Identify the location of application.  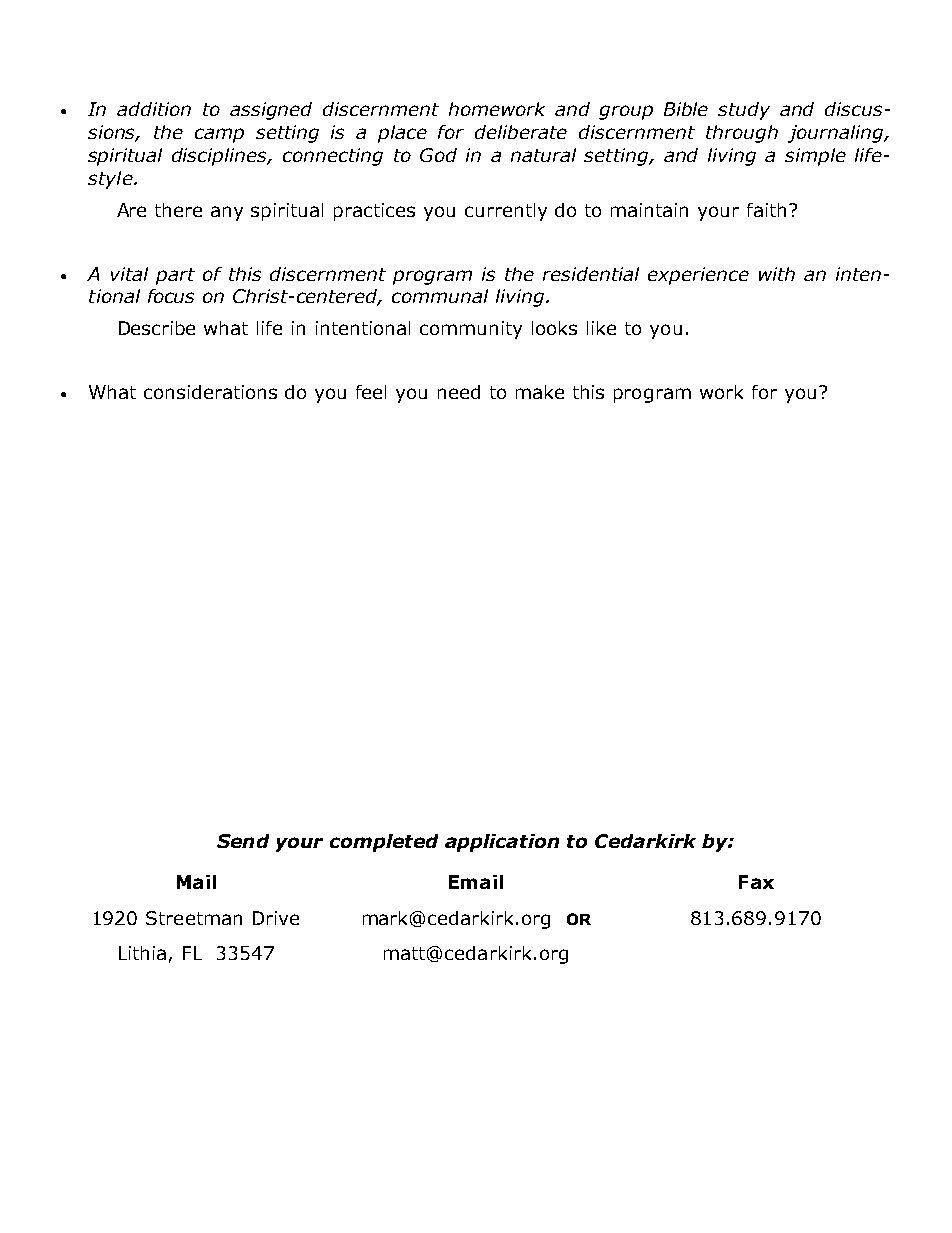
(502, 843).
